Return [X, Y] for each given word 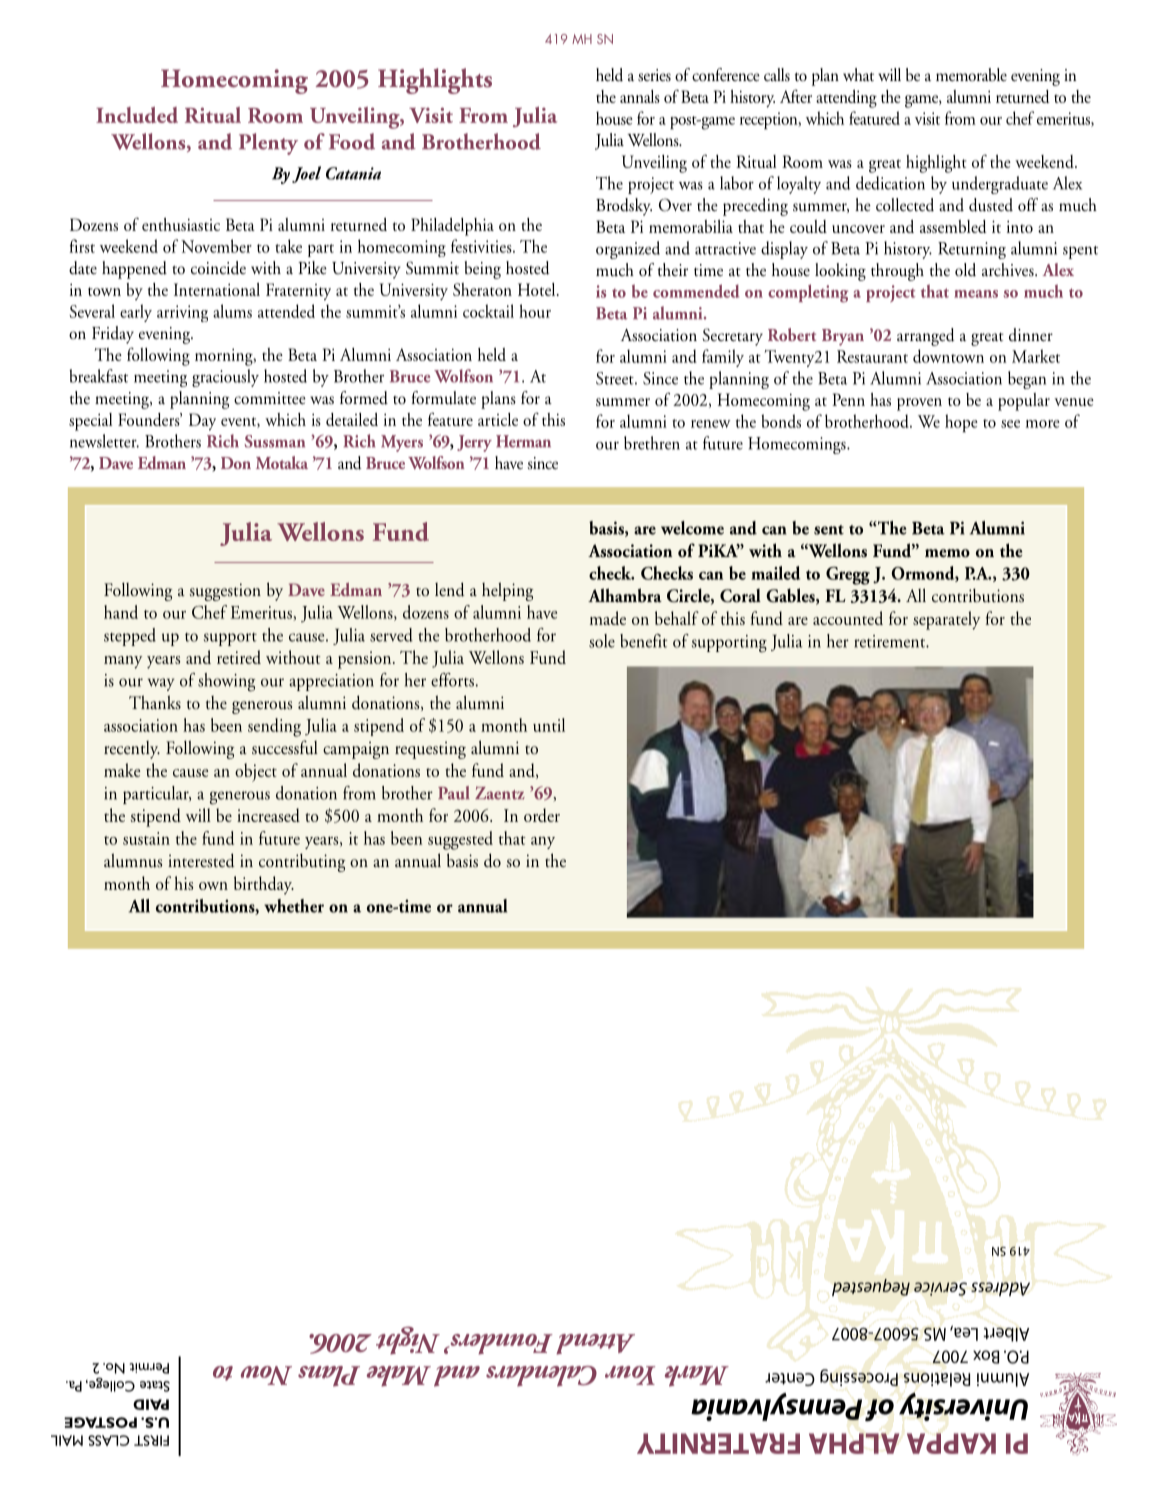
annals [640, 96]
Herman [523, 441]
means [976, 294]
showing [226, 682]
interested [201, 860]
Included [137, 115]
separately [946, 620]
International [217, 289]
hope [961, 423]
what [858, 74]
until [549, 725]
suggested [460, 840]
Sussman [275, 441]
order [542, 815]
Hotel [538, 289]
